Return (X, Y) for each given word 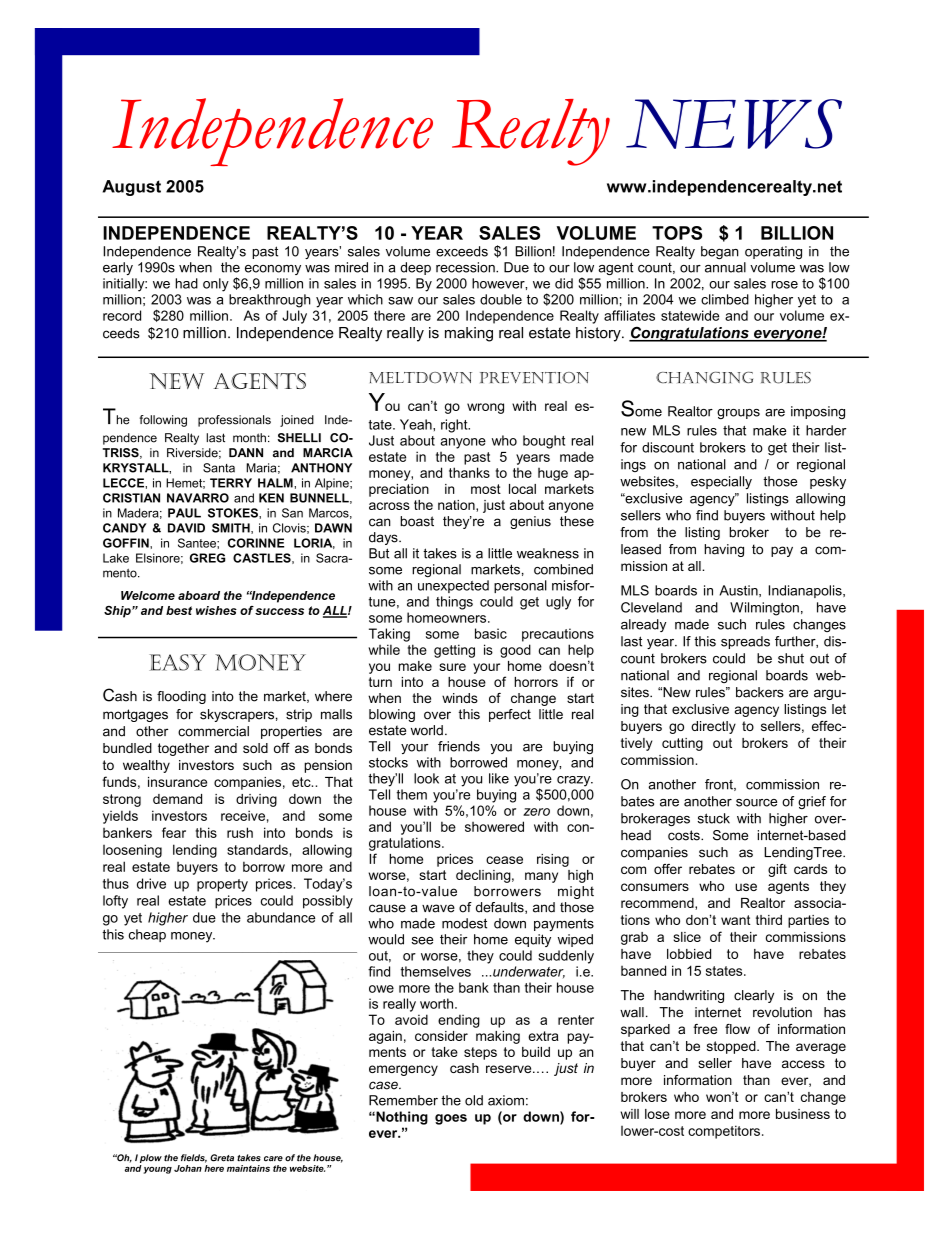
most (486, 489)
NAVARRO (198, 498)
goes (451, 1119)
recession (466, 267)
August (132, 188)
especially (721, 482)
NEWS (734, 124)
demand (177, 799)
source (756, 803)
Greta (222, 1158)
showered (494, 826)
